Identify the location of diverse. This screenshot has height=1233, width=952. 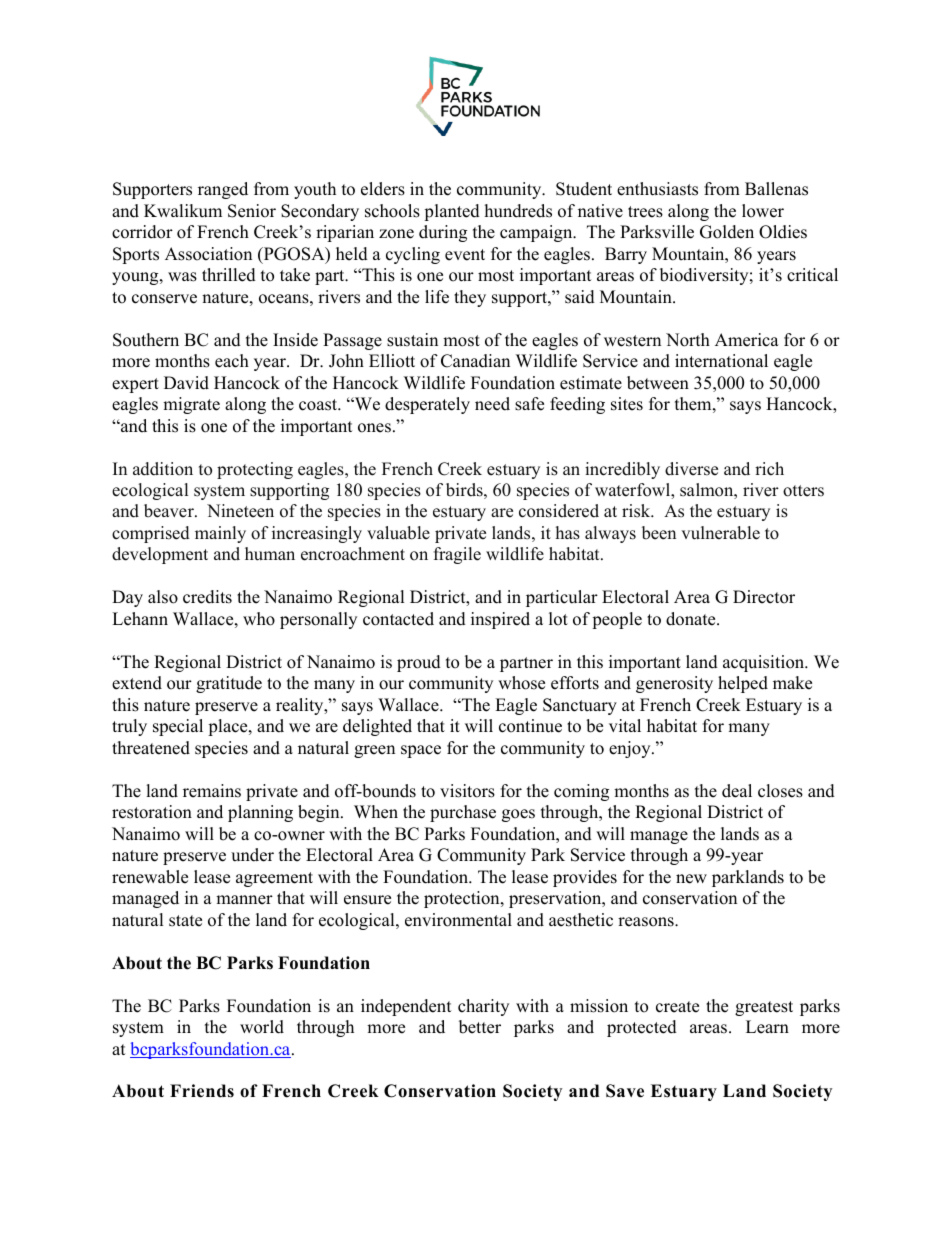
(691, 469).
